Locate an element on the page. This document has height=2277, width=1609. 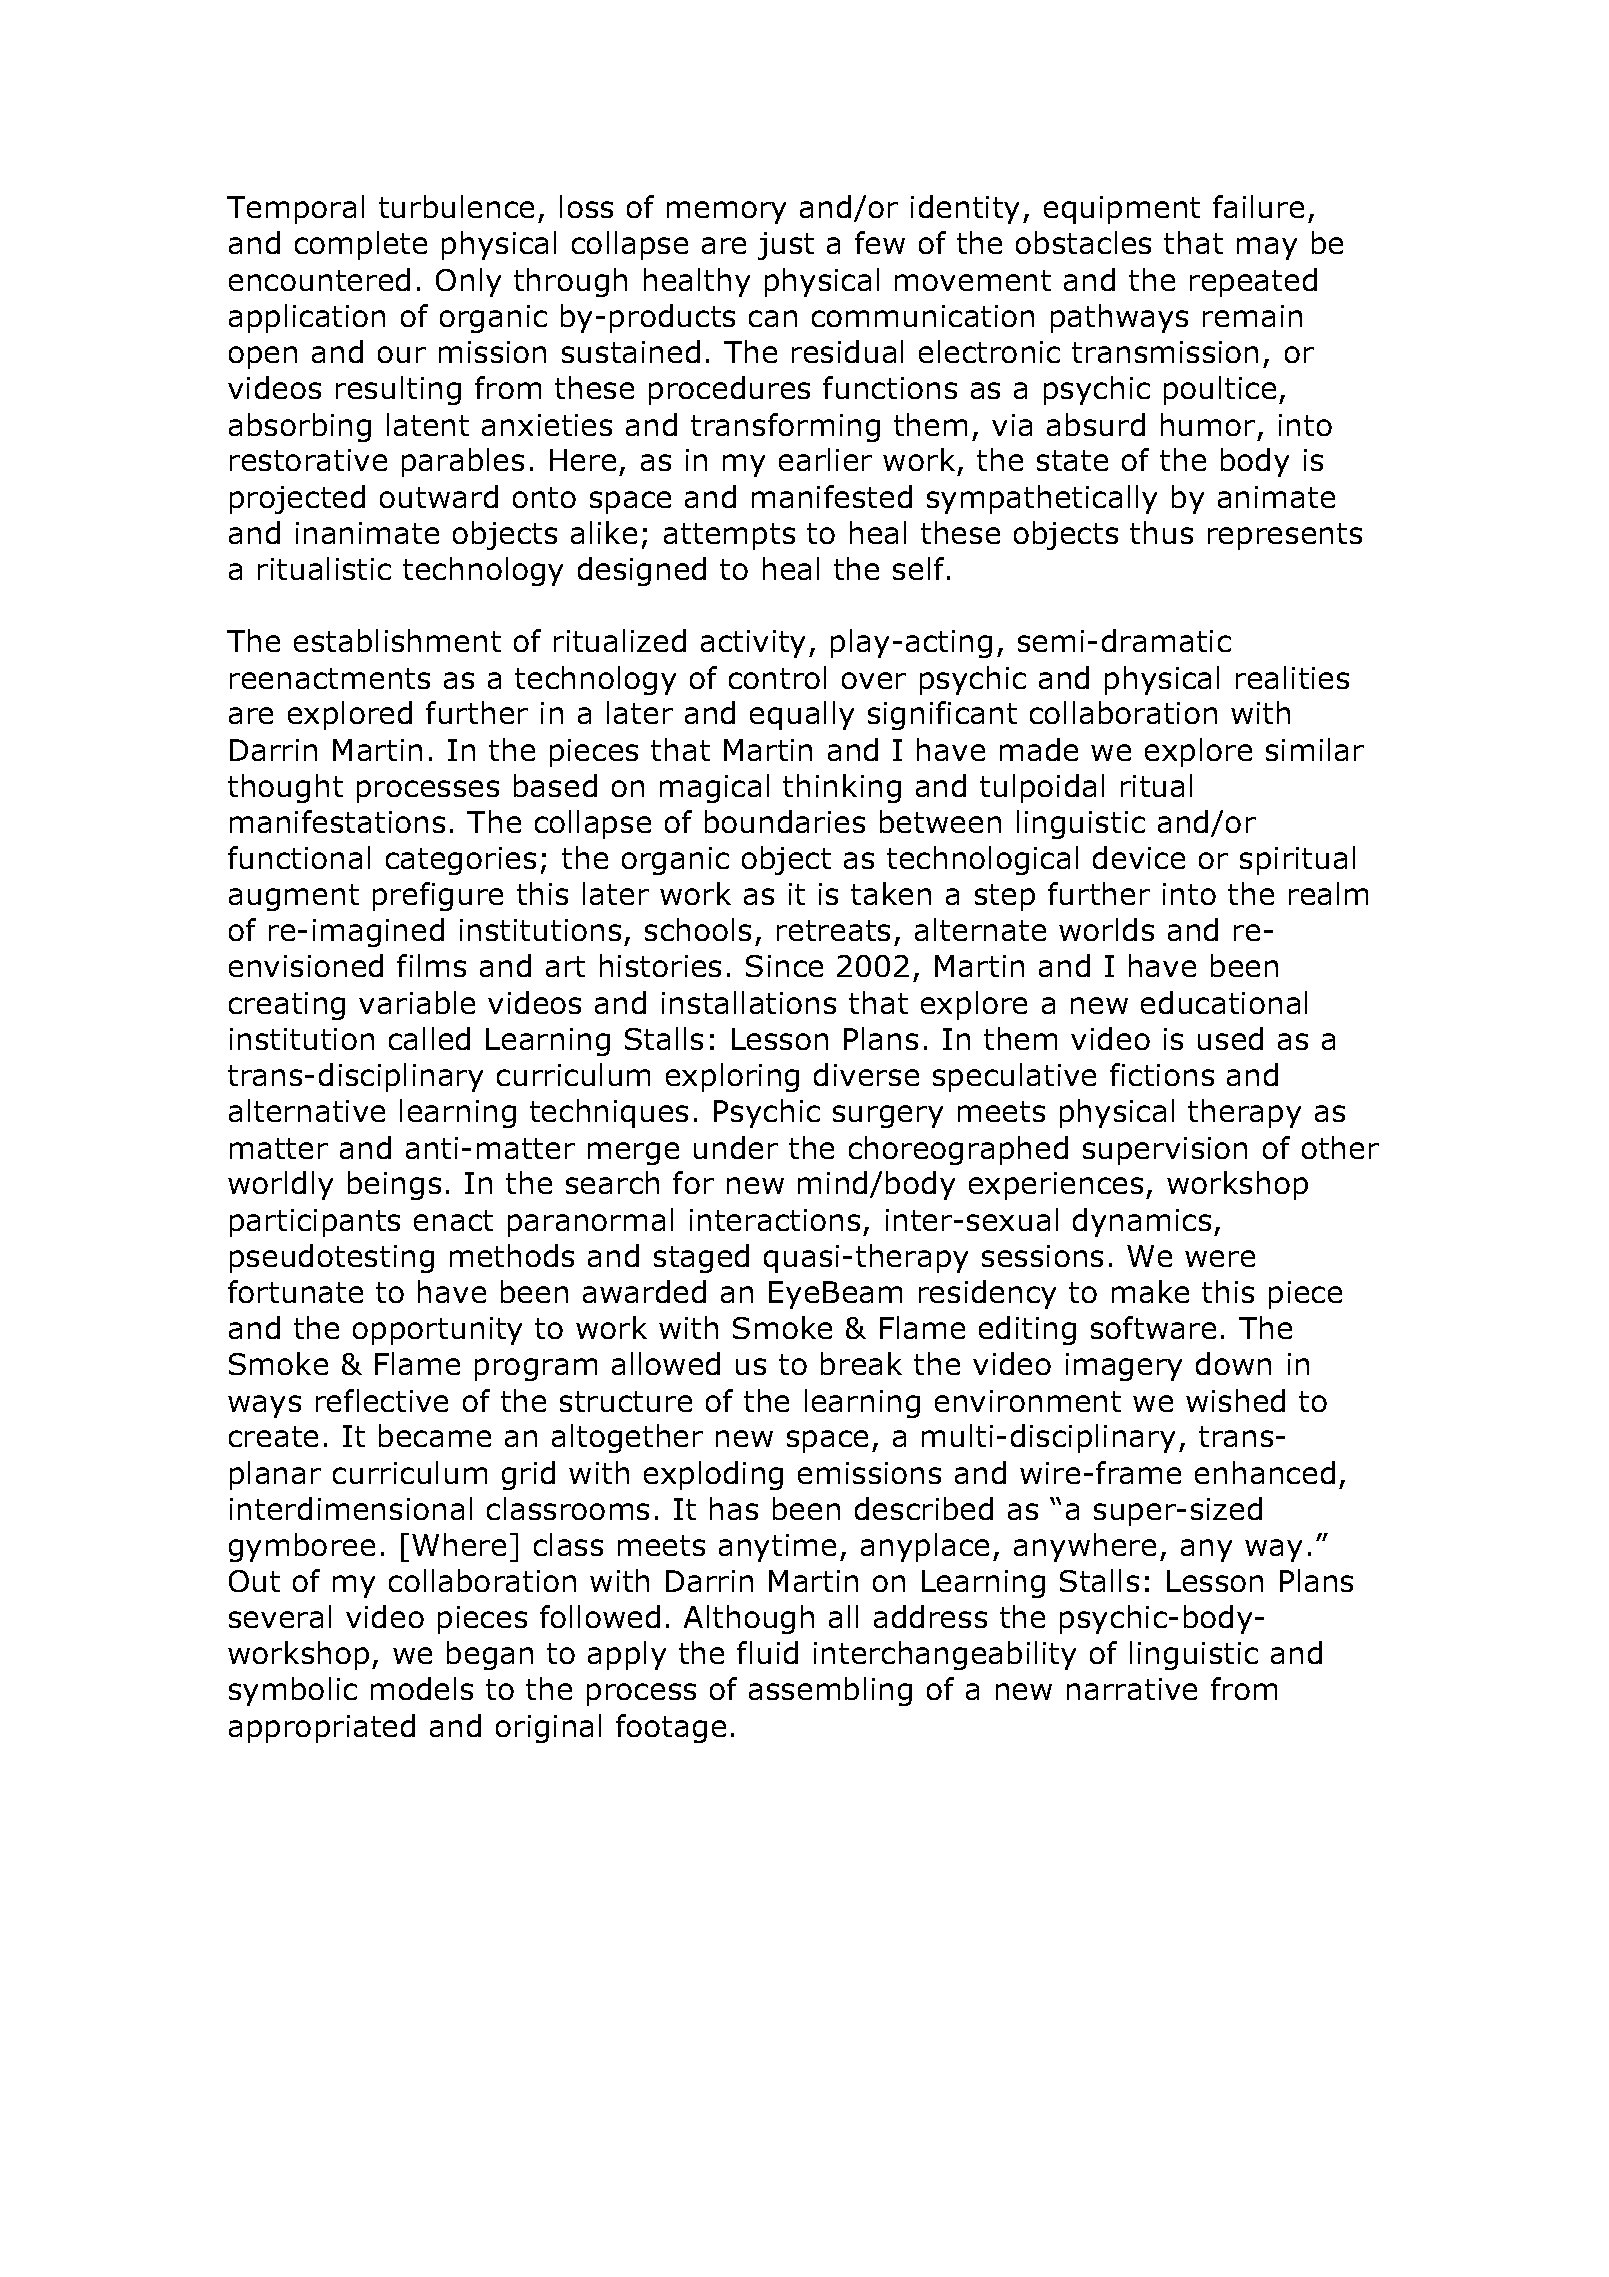
under is located at coordinates (736, 1147).
